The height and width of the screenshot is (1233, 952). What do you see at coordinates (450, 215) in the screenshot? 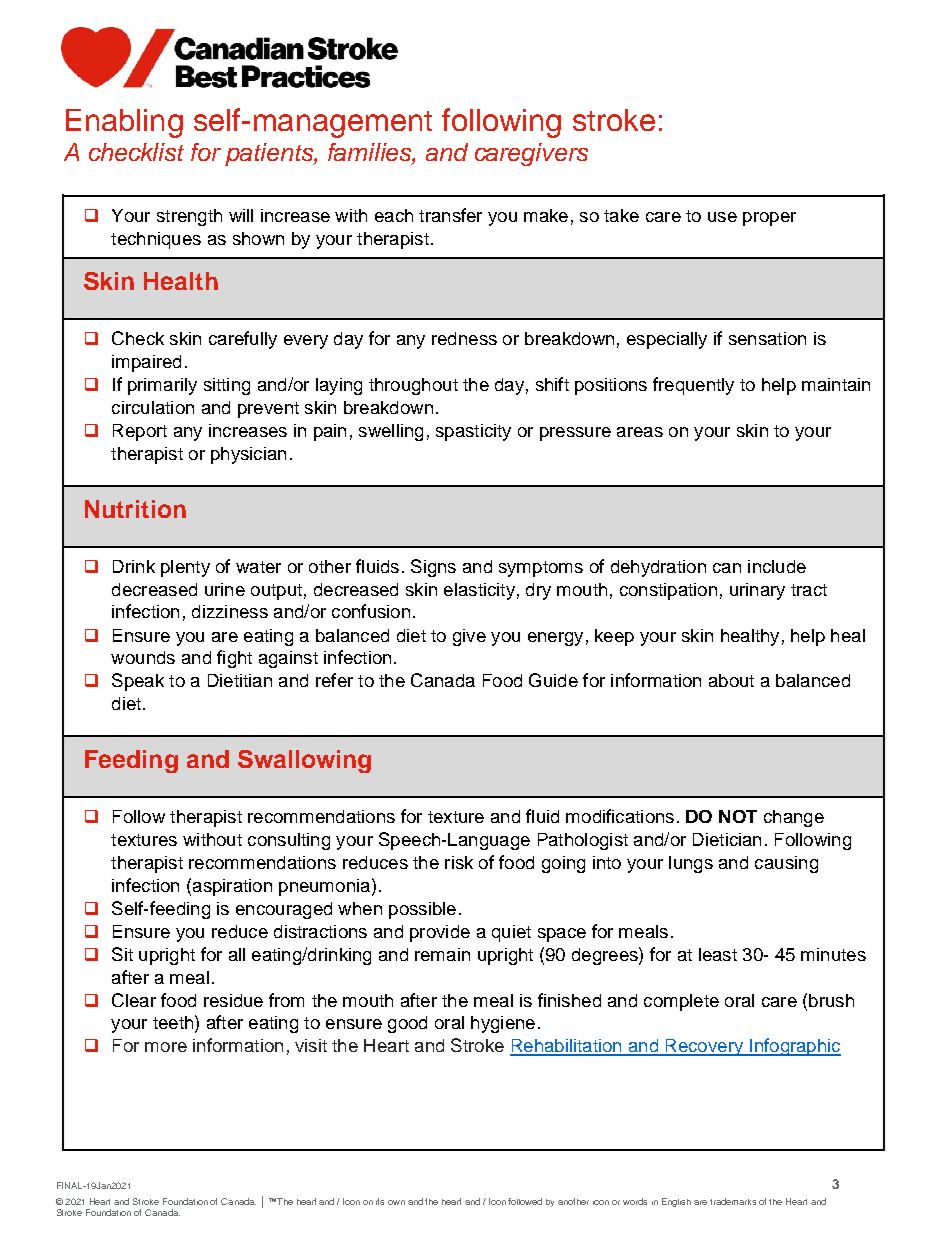
I see `transfer` at bounding box center [450, 215].
